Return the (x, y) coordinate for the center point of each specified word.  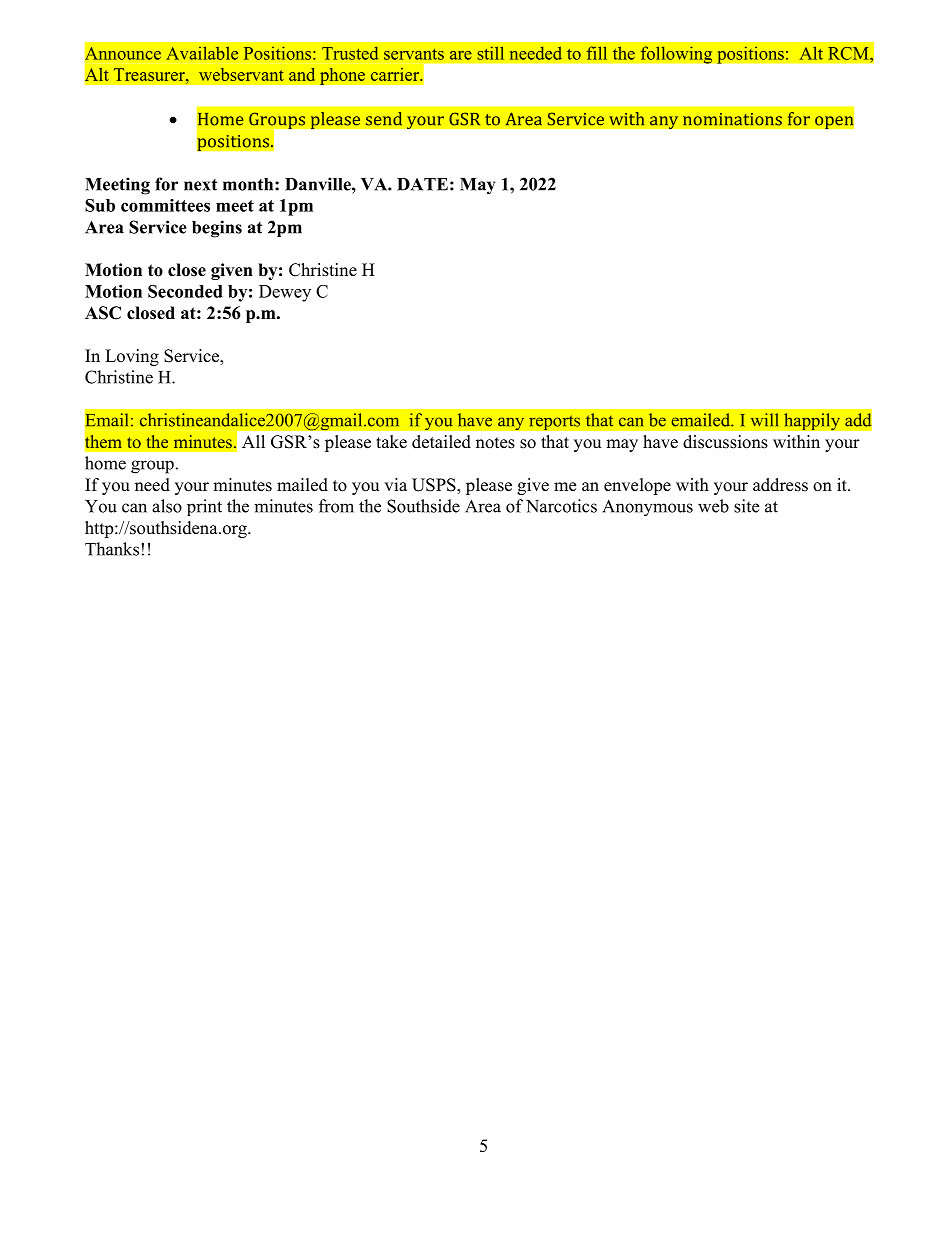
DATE (422, 184)
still (490, 53)
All (253, 441)
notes (495, 443)
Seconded (185, 291)
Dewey (285, 293)
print (204, 507)
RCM (849, 53)
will (764, 420)
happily (812, 422)
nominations (732, 119)
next (200, 185)
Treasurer (150, 74)
